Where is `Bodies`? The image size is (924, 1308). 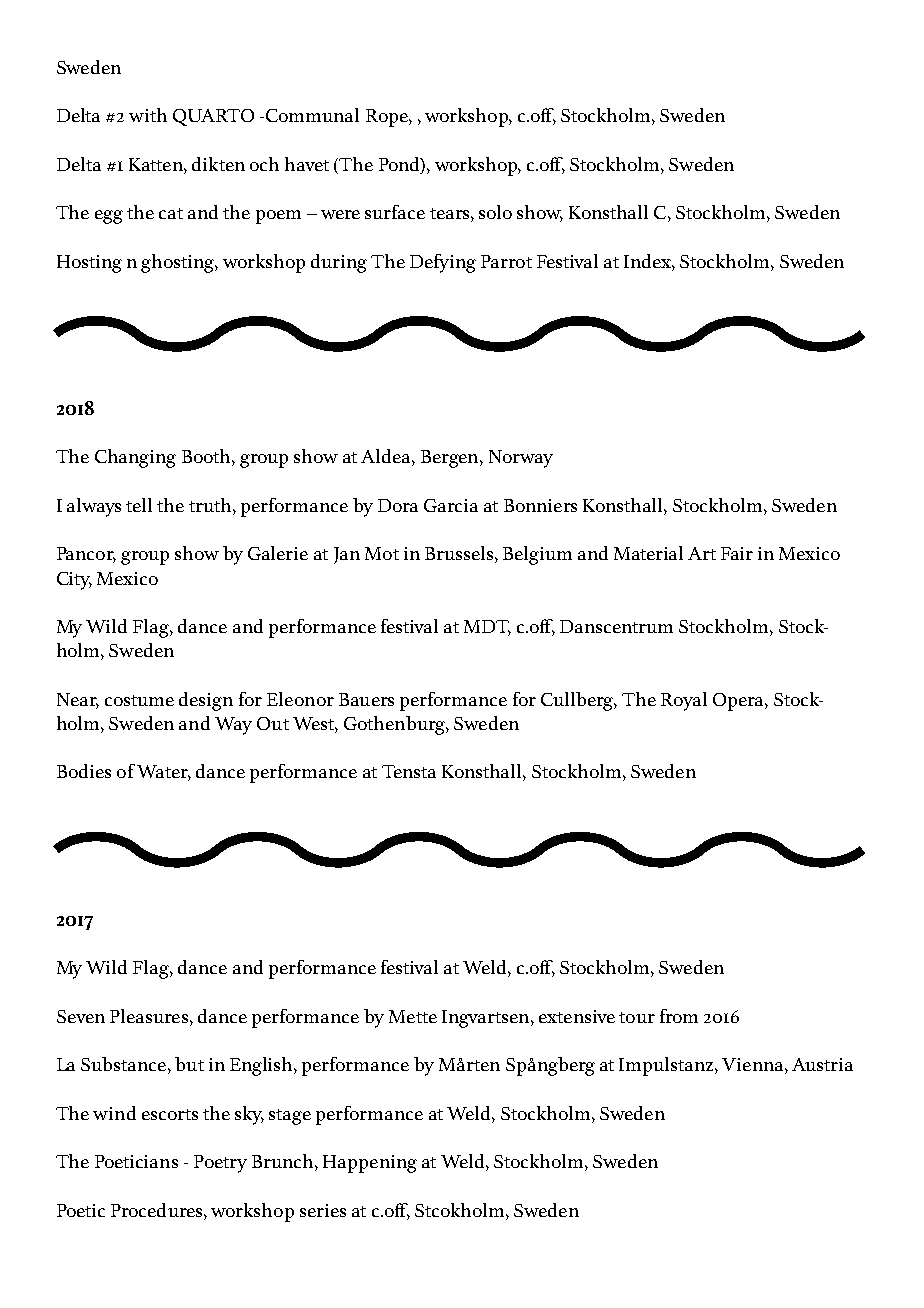 Bodies is located at coordinates (84, 771).
